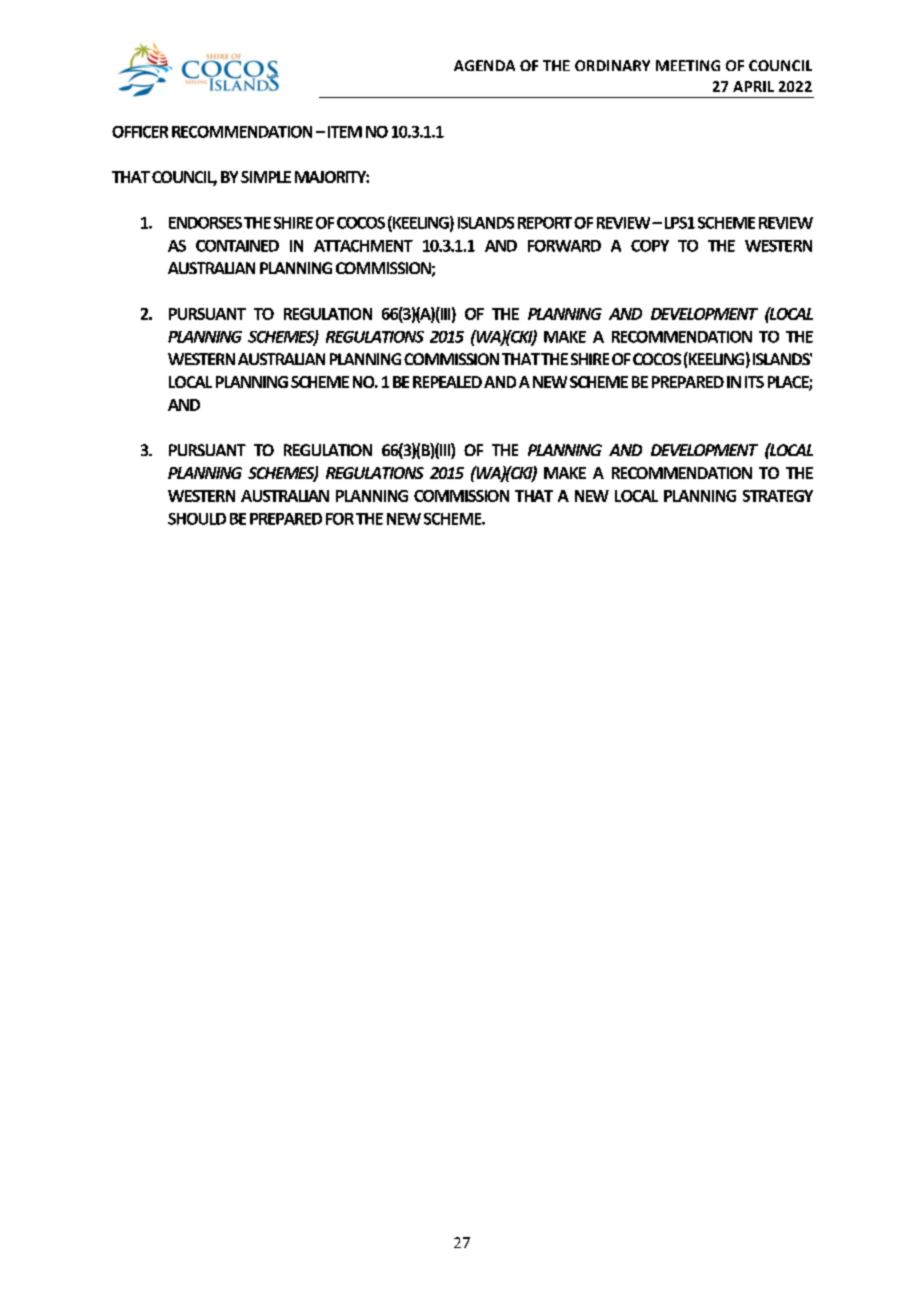 Image resolution: width=924 pixels, height=1308 pixels. What do you see at coordinates (753, 86) in the screenshot?
I see `APRIL` at bounding box center [753, 86].
